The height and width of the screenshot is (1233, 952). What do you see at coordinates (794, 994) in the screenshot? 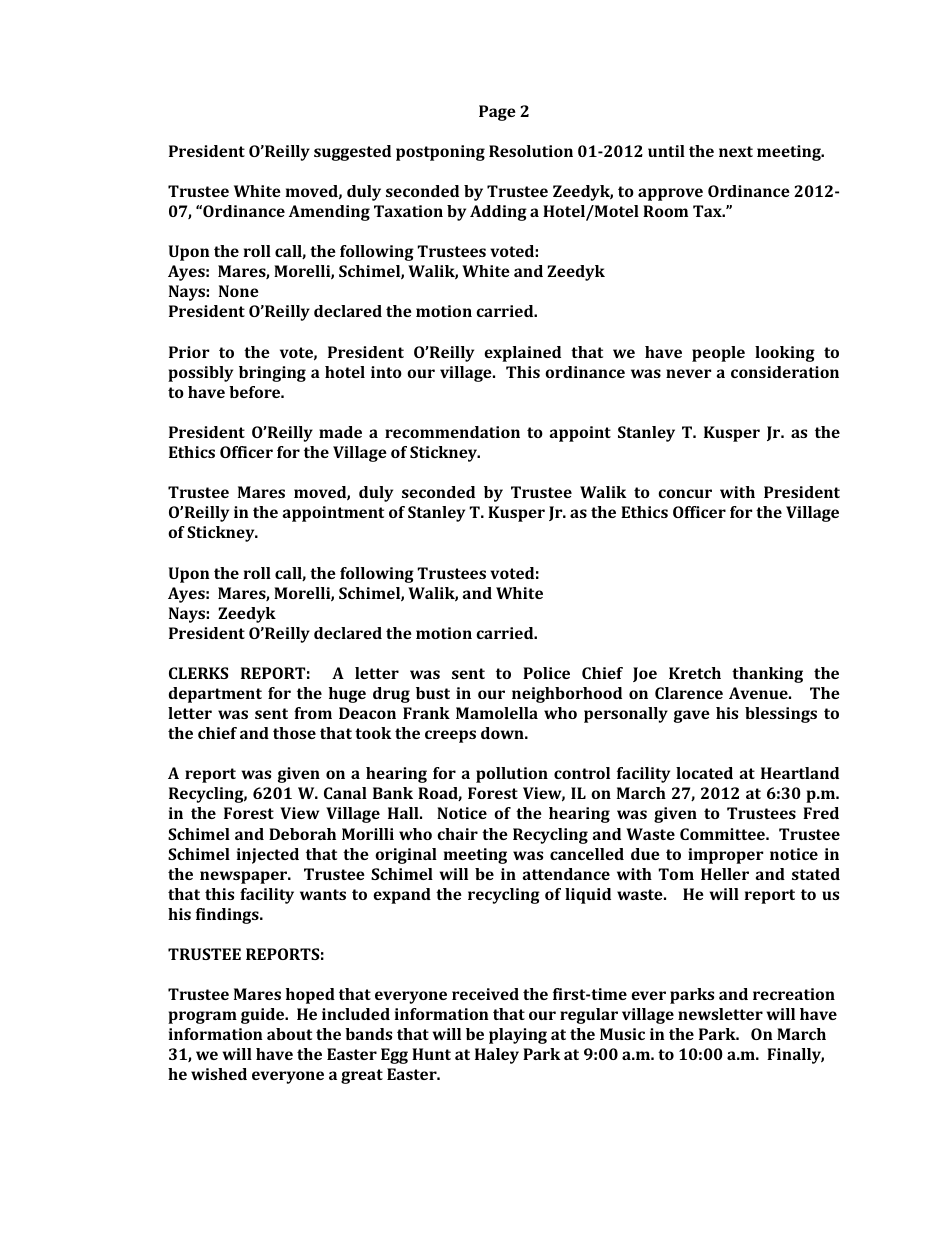
I see `recreation` at bounding box center [794, 994].
